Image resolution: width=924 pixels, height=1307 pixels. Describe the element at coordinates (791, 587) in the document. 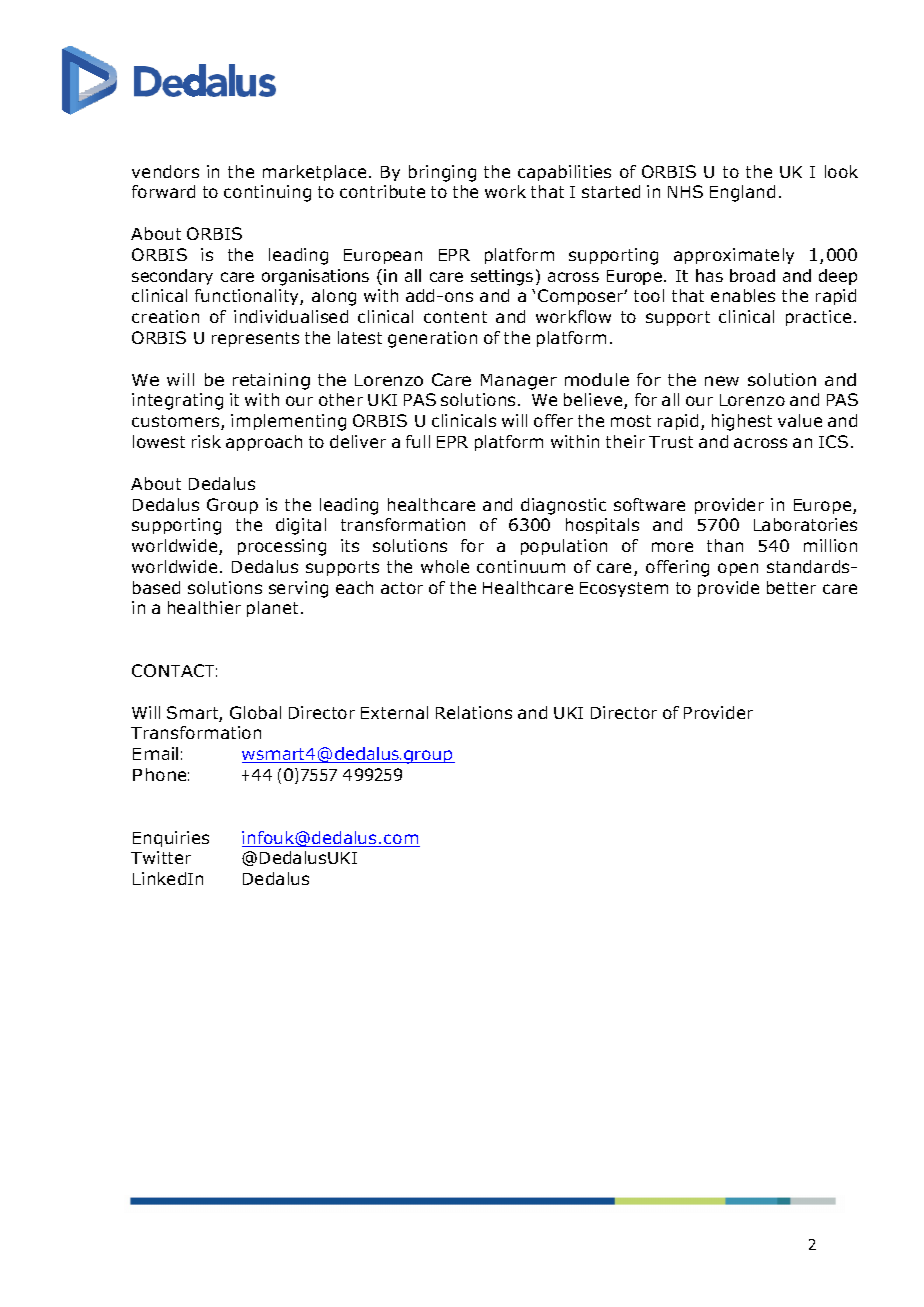

I see `better` at that location.
